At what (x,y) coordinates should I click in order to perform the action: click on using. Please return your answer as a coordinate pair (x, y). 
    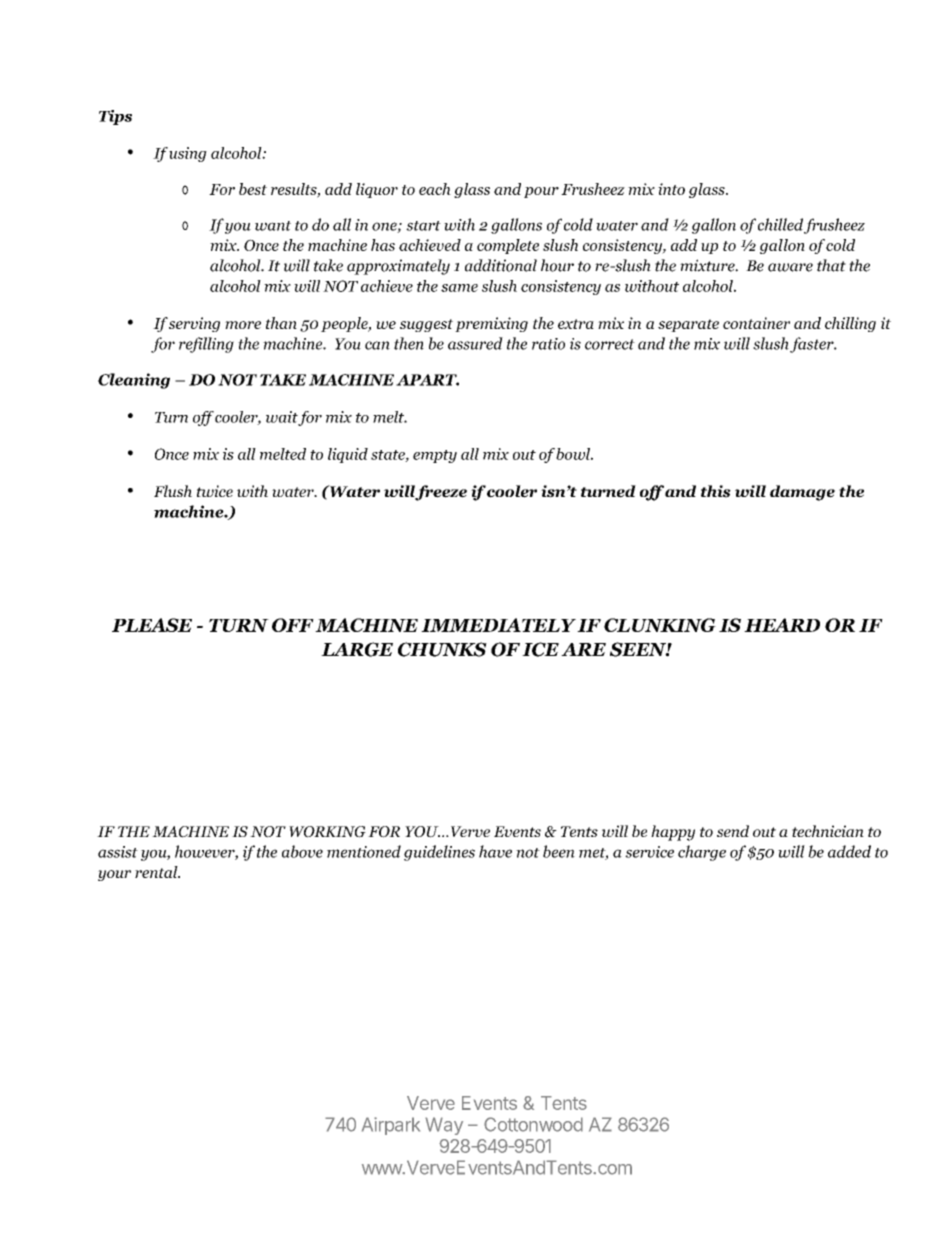
    Looking at the image, I should click on (188, 154).
